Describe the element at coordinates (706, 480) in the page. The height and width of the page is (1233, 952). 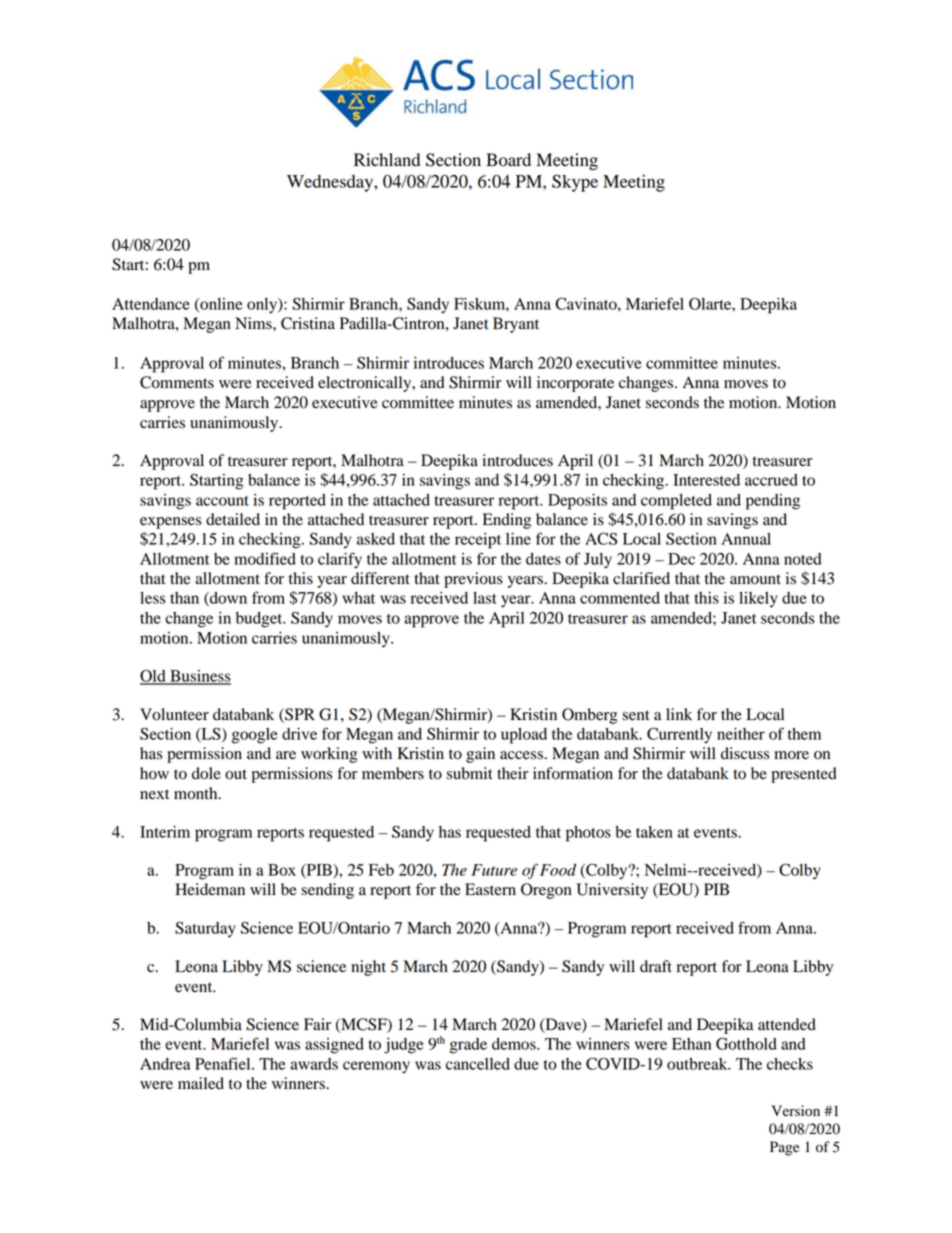
I see `Interested` at that location.
